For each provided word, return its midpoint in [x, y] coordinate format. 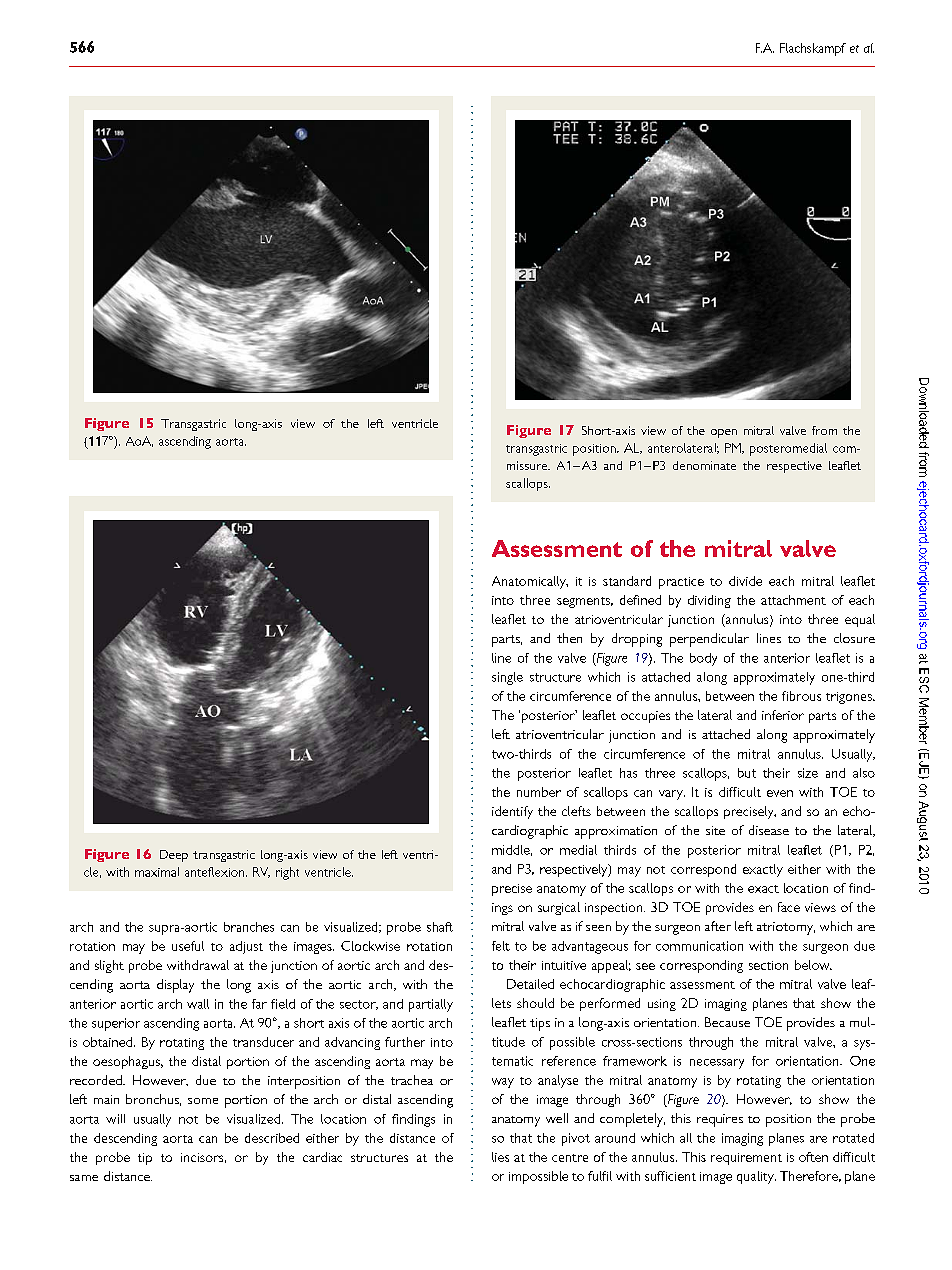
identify [512, 812]
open [724, 433]
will [115, 1119]
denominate [704, 465]
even [780, 793]
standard [627, 581]
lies [500, 1157]
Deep [174, 856]
